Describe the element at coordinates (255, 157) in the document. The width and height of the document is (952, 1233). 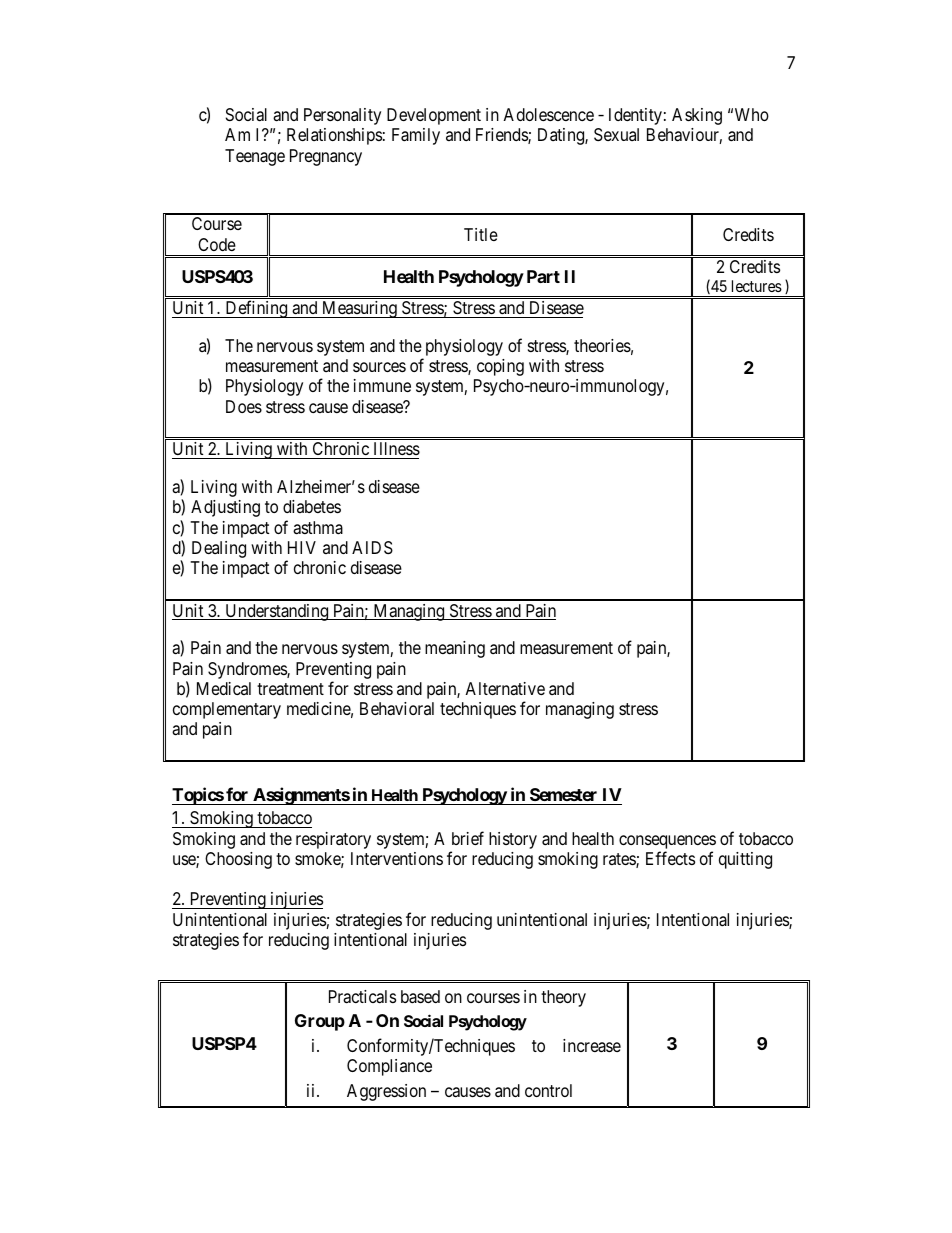
I see `Teenage` at that location.
